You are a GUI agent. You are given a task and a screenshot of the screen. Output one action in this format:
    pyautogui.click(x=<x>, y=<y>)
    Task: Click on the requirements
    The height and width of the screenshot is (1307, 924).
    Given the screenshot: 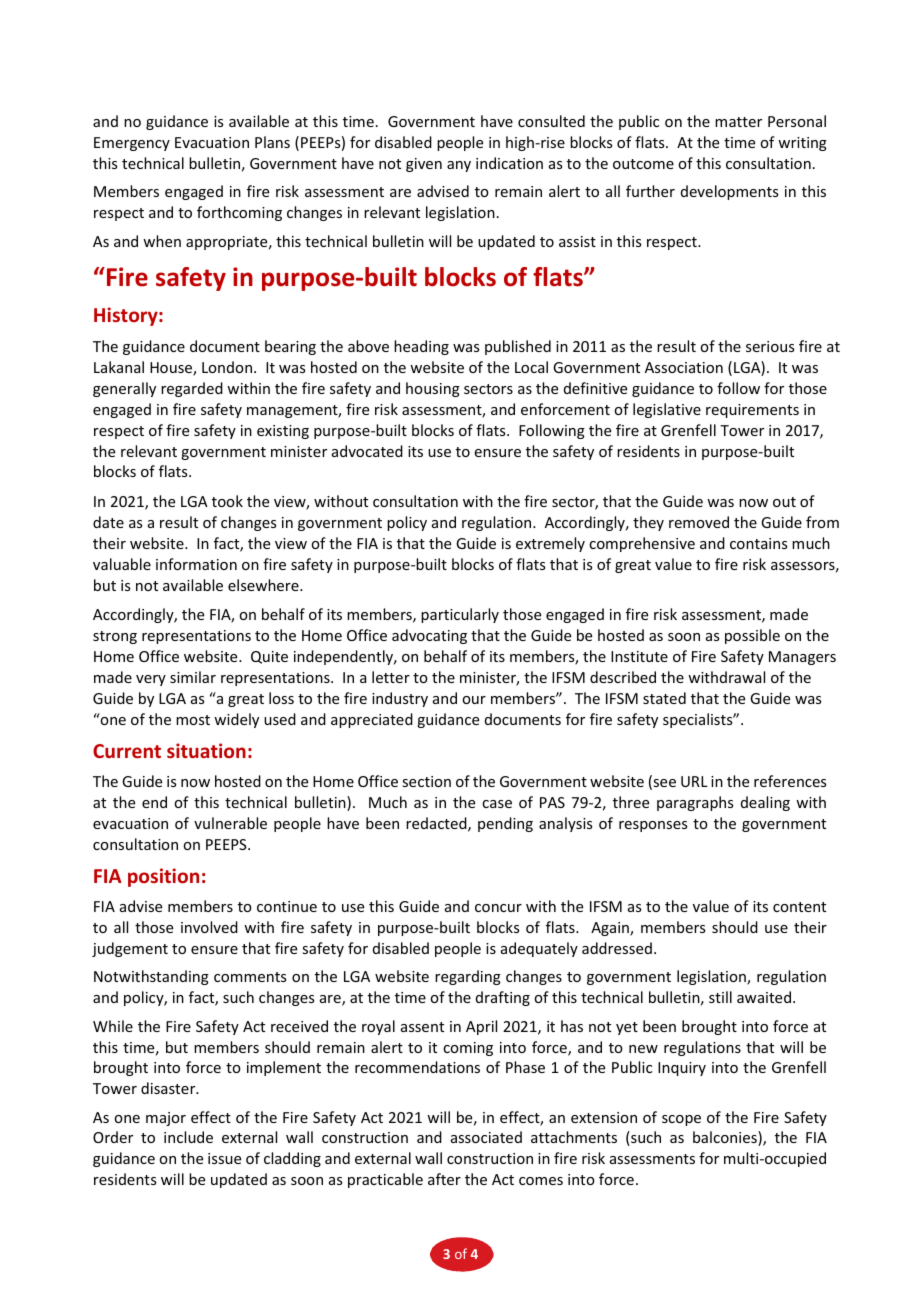 What is the action you would take?
    pyautogui.click(x=752, y=411)
